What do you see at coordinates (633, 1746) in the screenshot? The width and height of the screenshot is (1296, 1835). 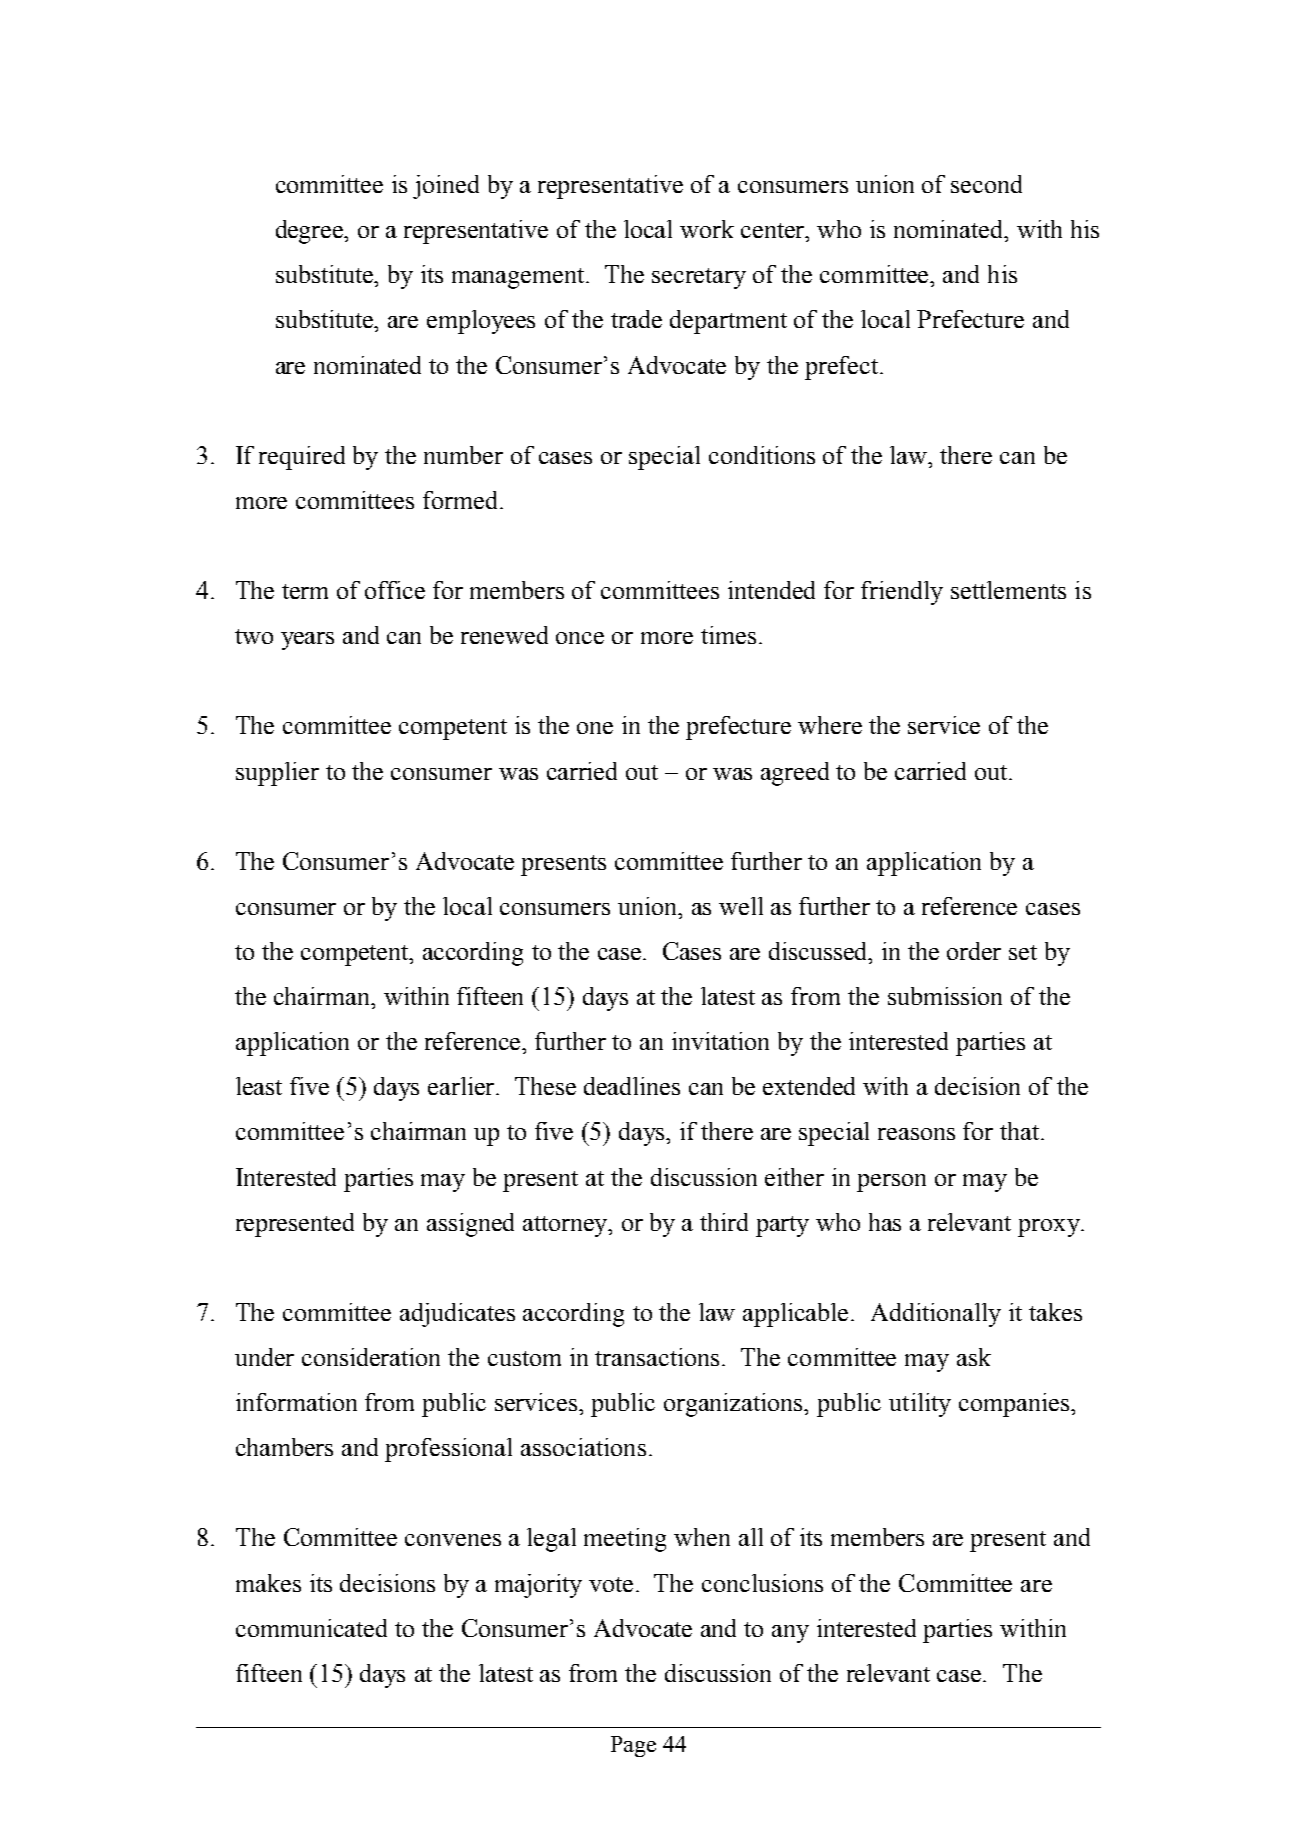 I see `Page` at bounding box center [633, 1746].
